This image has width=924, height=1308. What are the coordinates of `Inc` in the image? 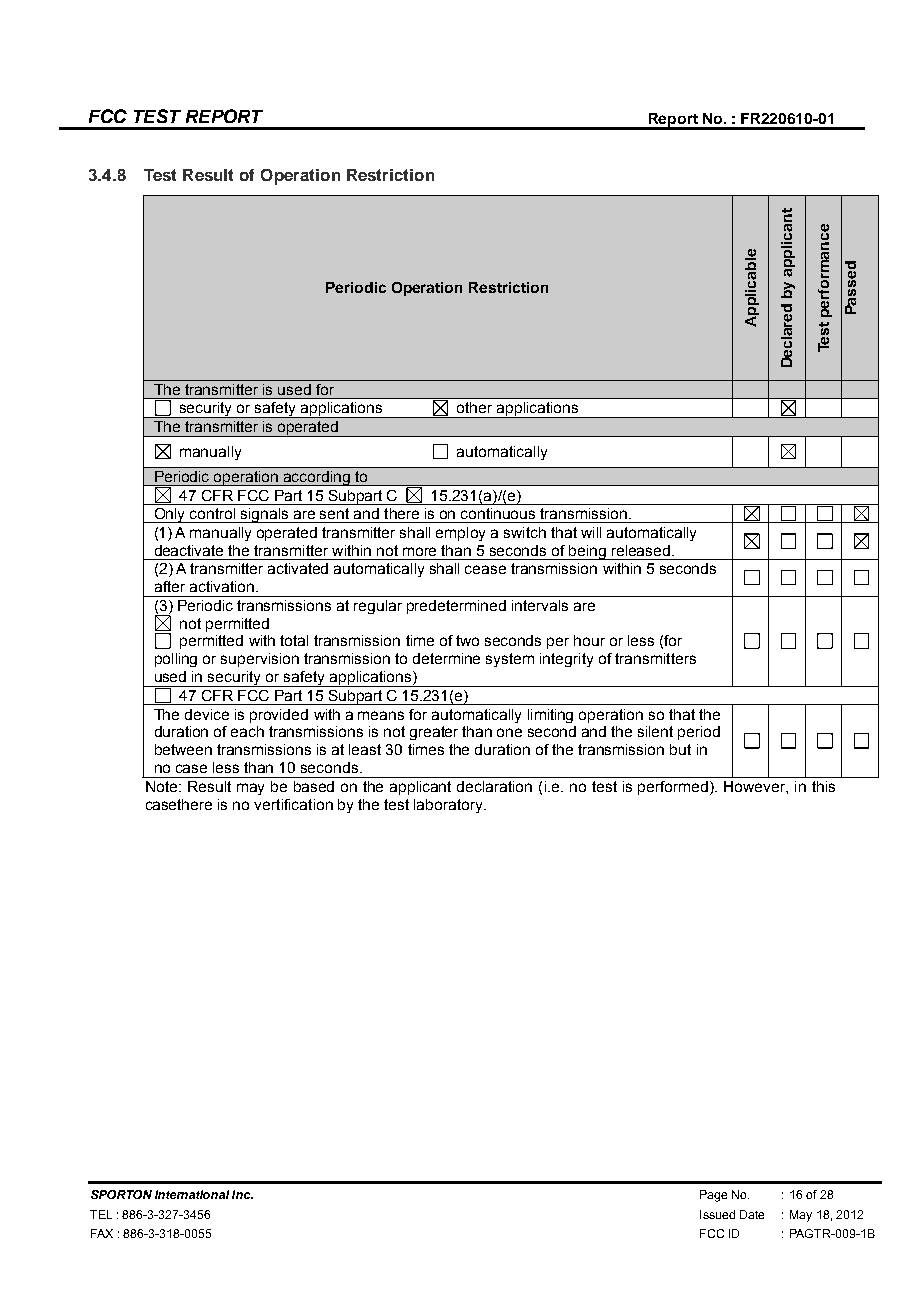 It's located at (242, 1194).
